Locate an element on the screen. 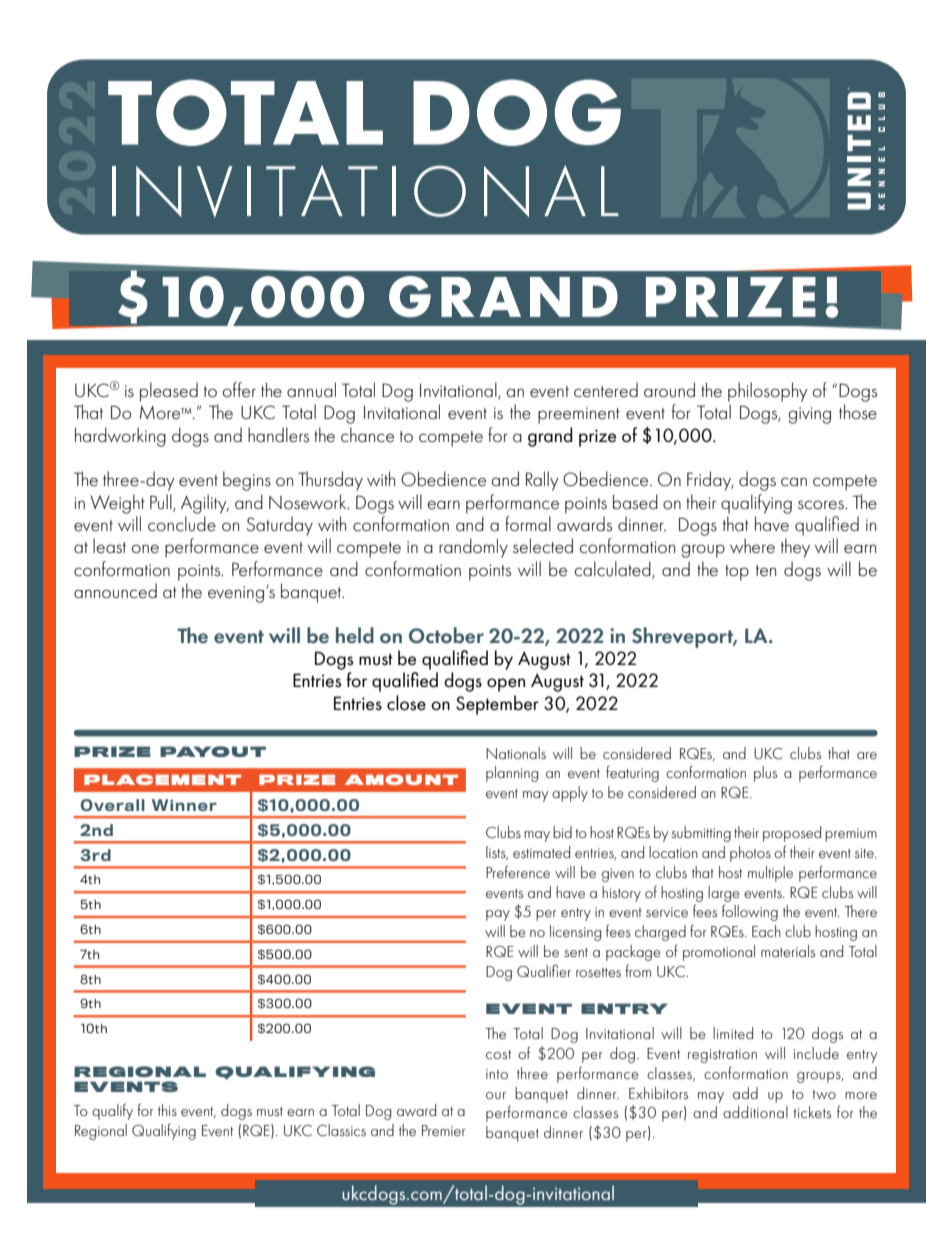 The height and width of the screenshot is (1250, 952). giving is located at coordinates (810, 415).
